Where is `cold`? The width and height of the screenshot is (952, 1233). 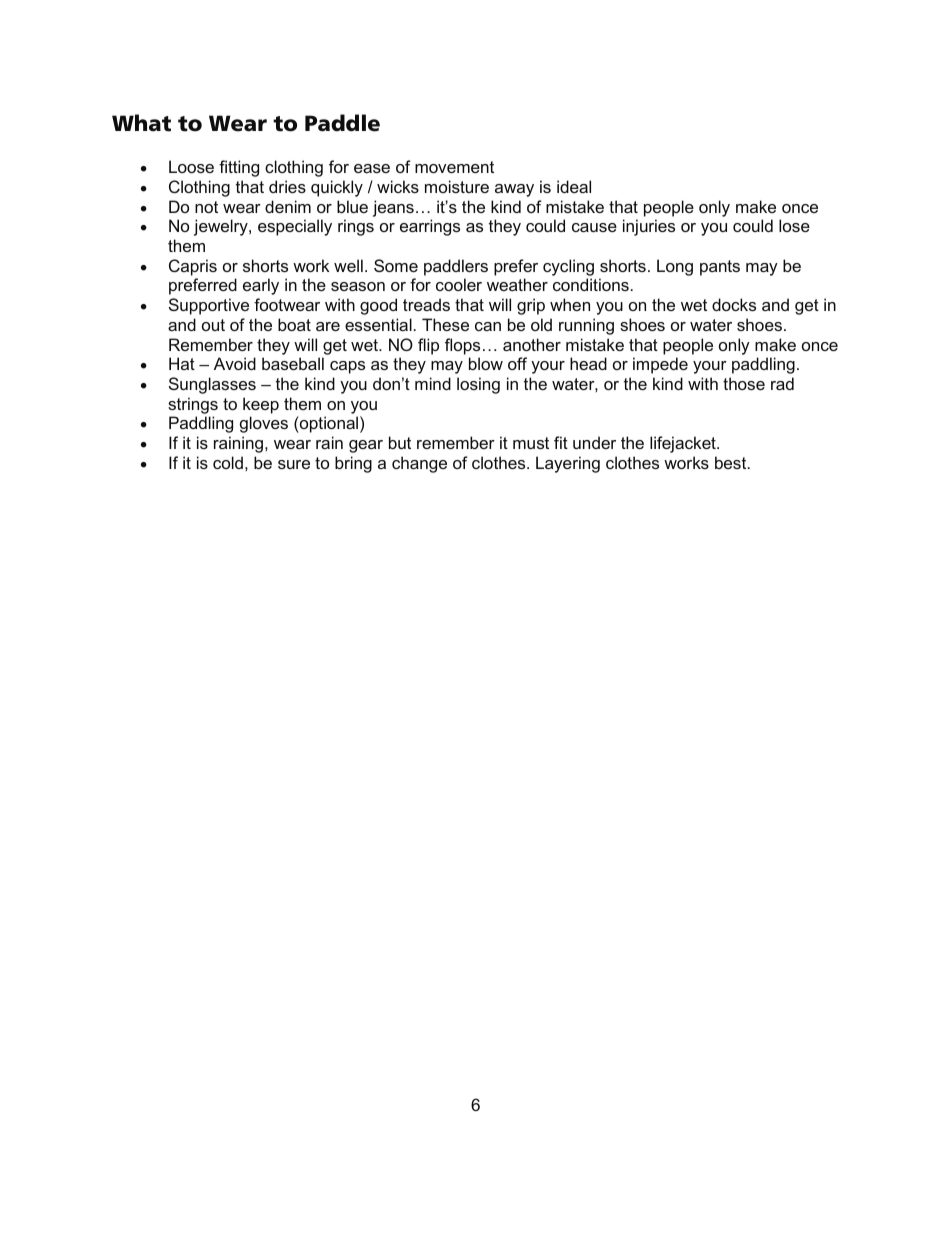 cold is located at coordinates (228, 462).
